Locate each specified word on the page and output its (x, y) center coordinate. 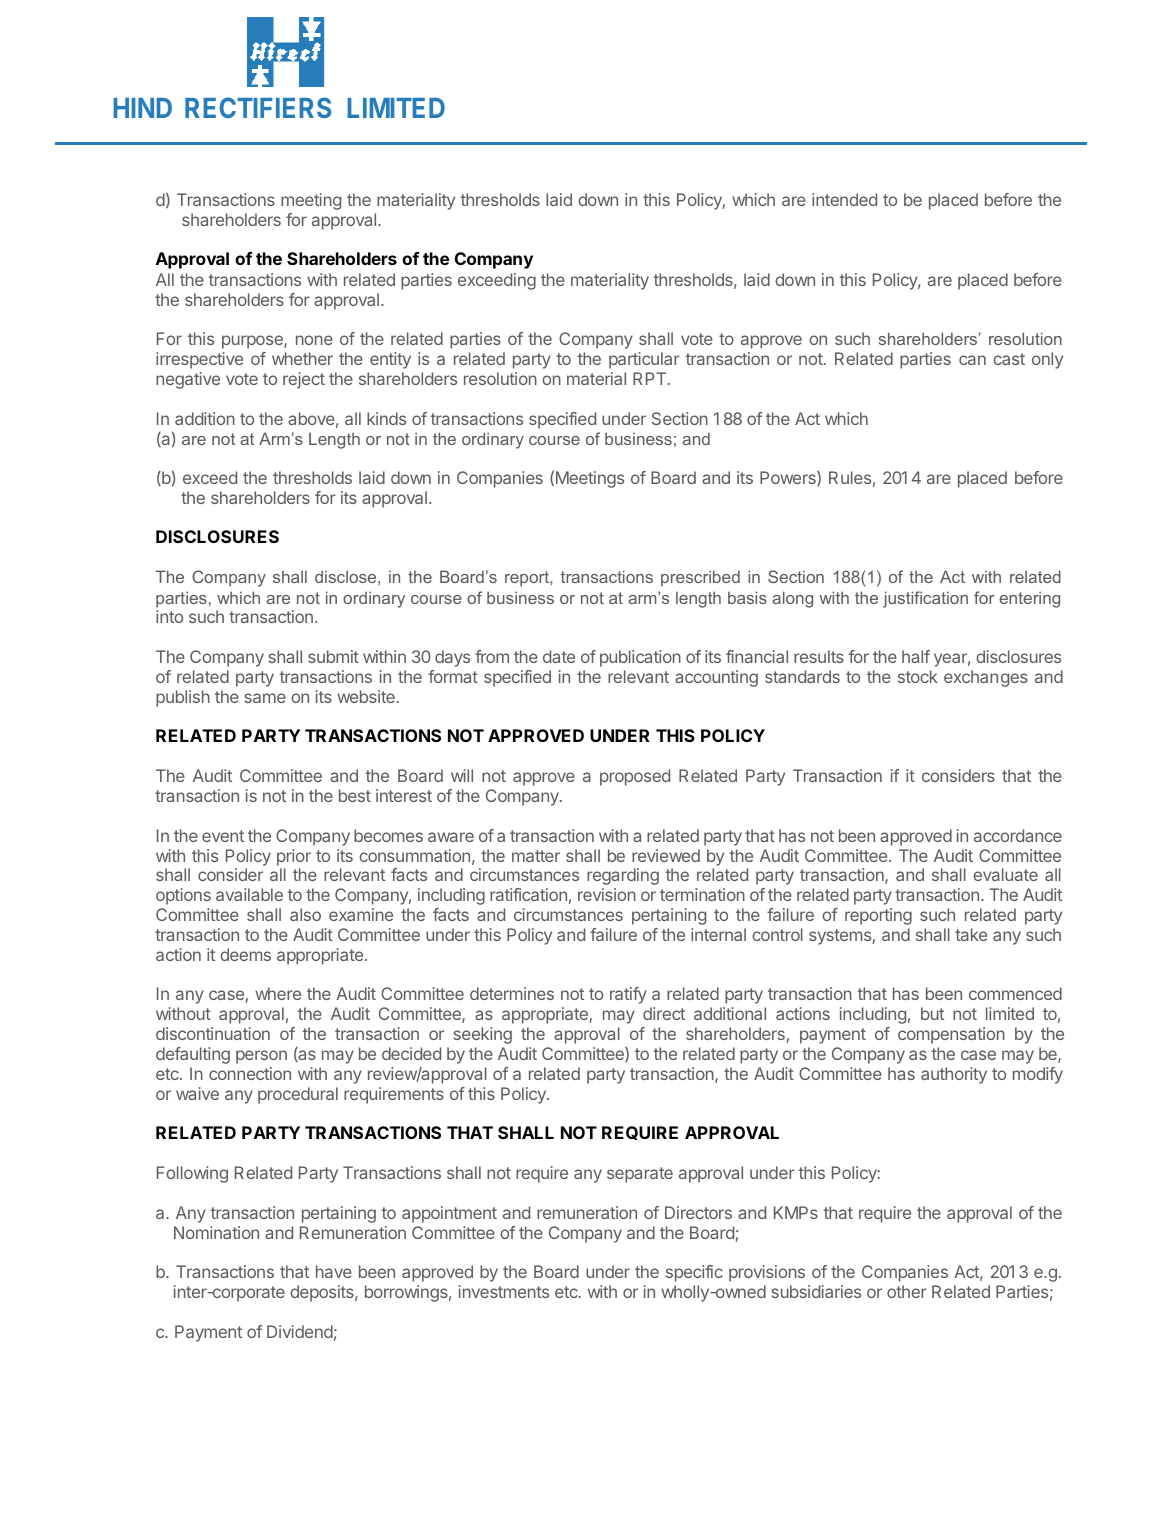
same (265, 698)
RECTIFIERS (258, 107)
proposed (635, 777)
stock (918, 676)
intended (844, 199)
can (972, 360)
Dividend (300, 1331)
